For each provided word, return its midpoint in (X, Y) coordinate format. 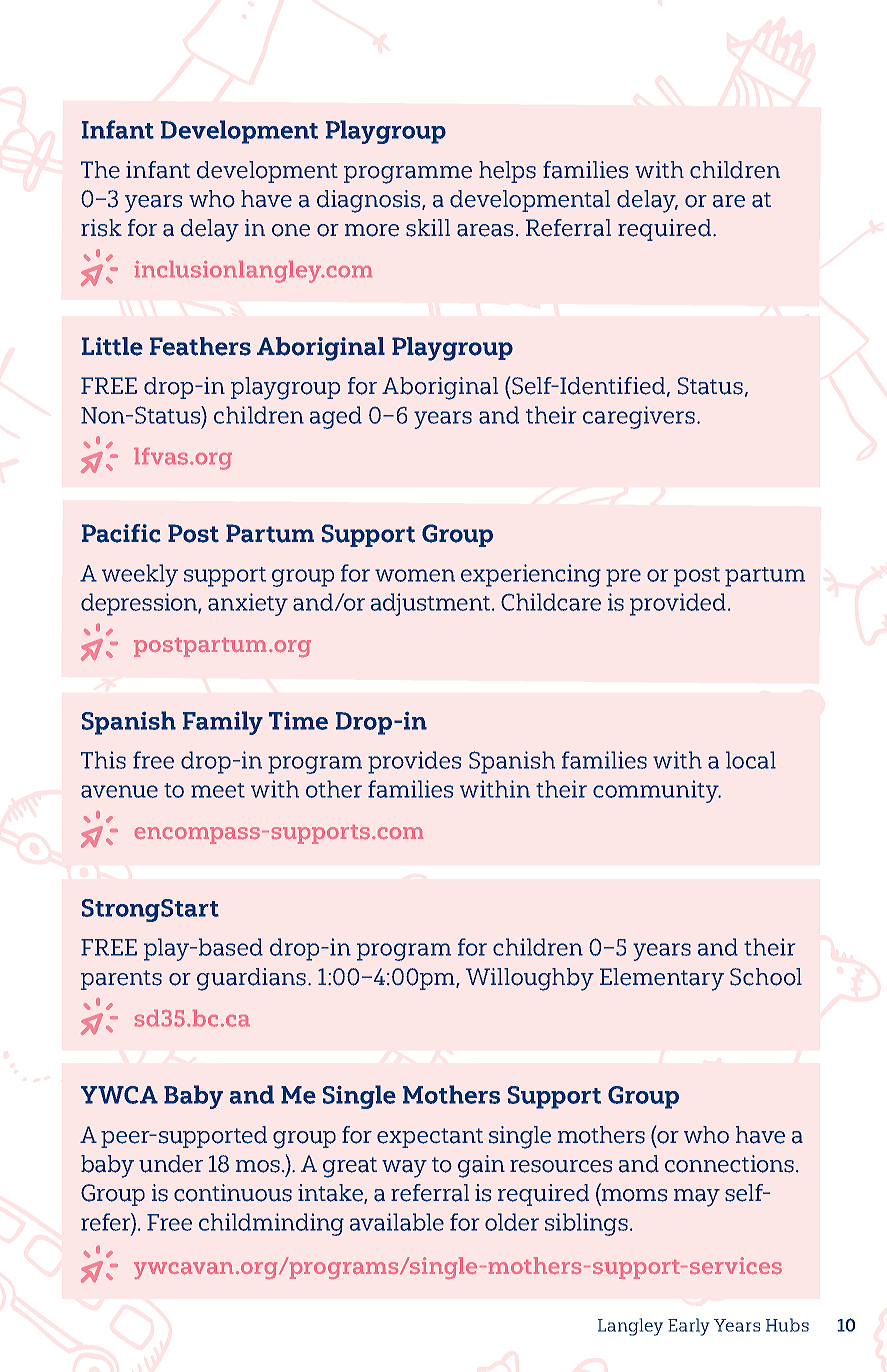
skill (428, 228)
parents (121, 980)
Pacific (121, 533)
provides (414, 762)
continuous (233, 1193)
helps (507, 172)
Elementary (662, 979)
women (415, 575)
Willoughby (530, 979)
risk (101, 228)
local (751, 760)
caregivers (639, 417)
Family (223, 723)
